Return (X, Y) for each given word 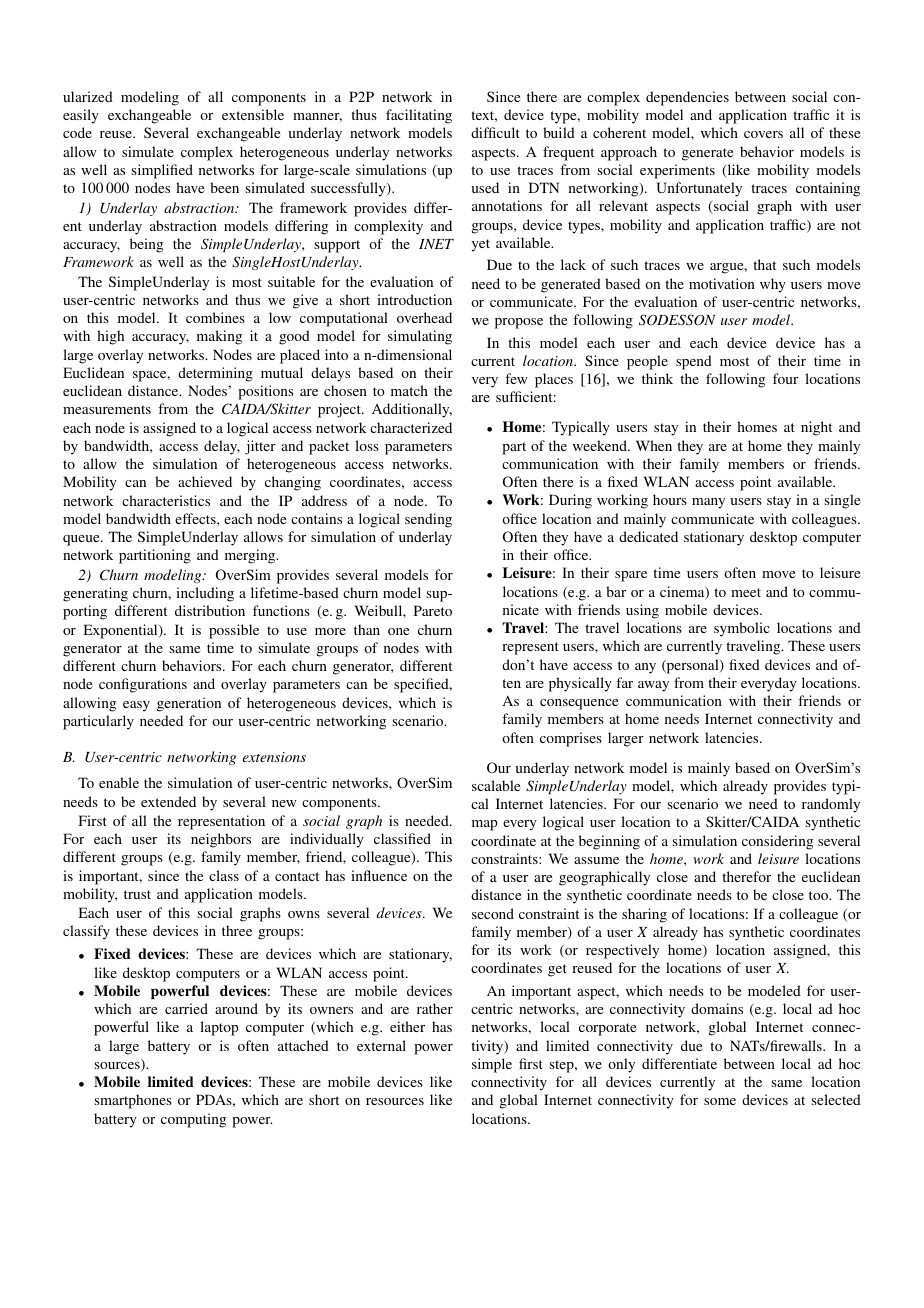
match (409, 390)
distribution (210, 610)
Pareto (433, 610)
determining (215, 374)
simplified (162, 171)
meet (746, 592)
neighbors (221, 840)
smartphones (133, 1101)
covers (763, 134)
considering (777, 842)
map (485, 825)
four (785, 378)
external (381, 1045)
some (720, 1101)
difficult (495, 132)
